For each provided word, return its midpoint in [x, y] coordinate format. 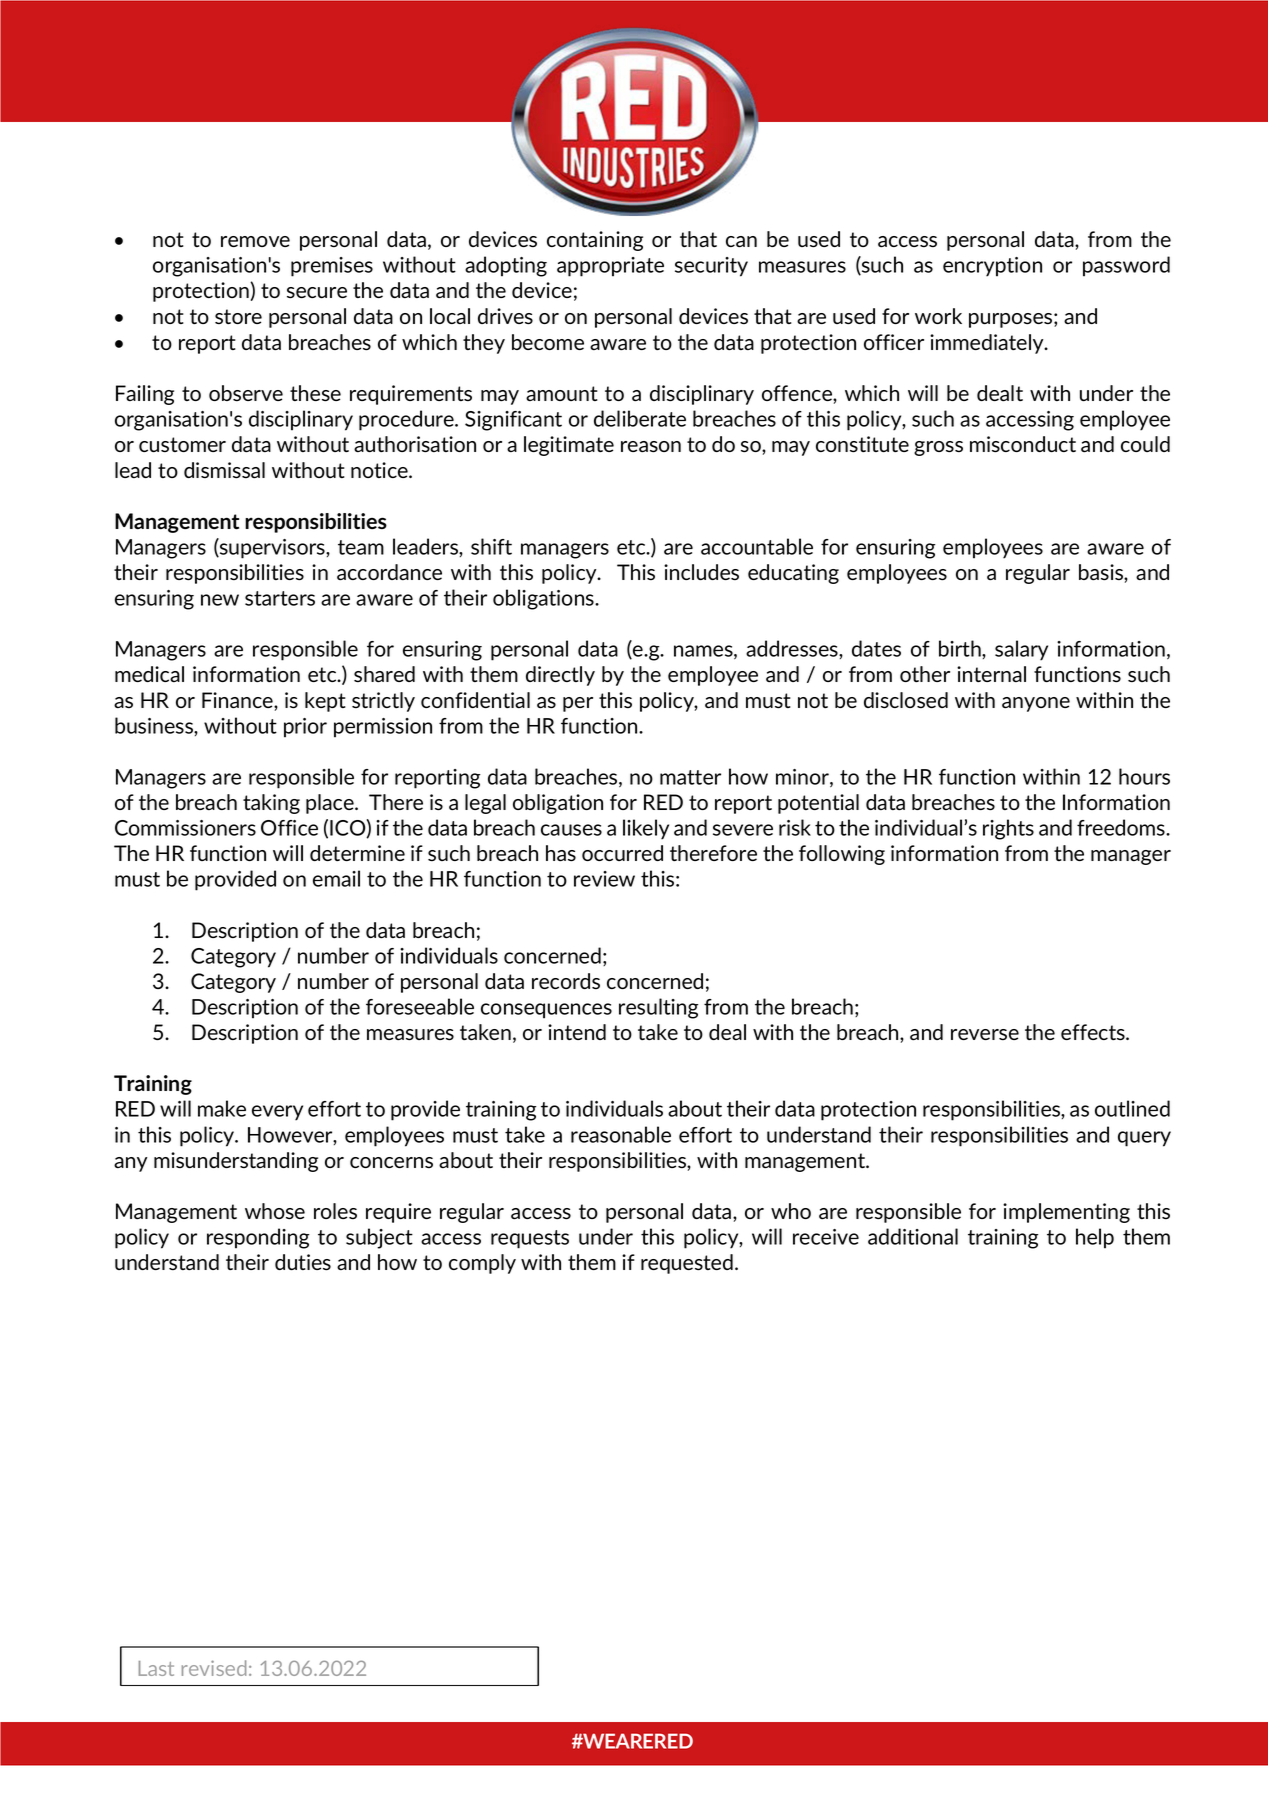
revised [214, 1668]
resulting [658, 1008]
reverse [985, 1034]
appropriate [610, 267]
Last [156, 1668]
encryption [992, 267]
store [238, 316]
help [1095, 1238]
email [336, 878]
